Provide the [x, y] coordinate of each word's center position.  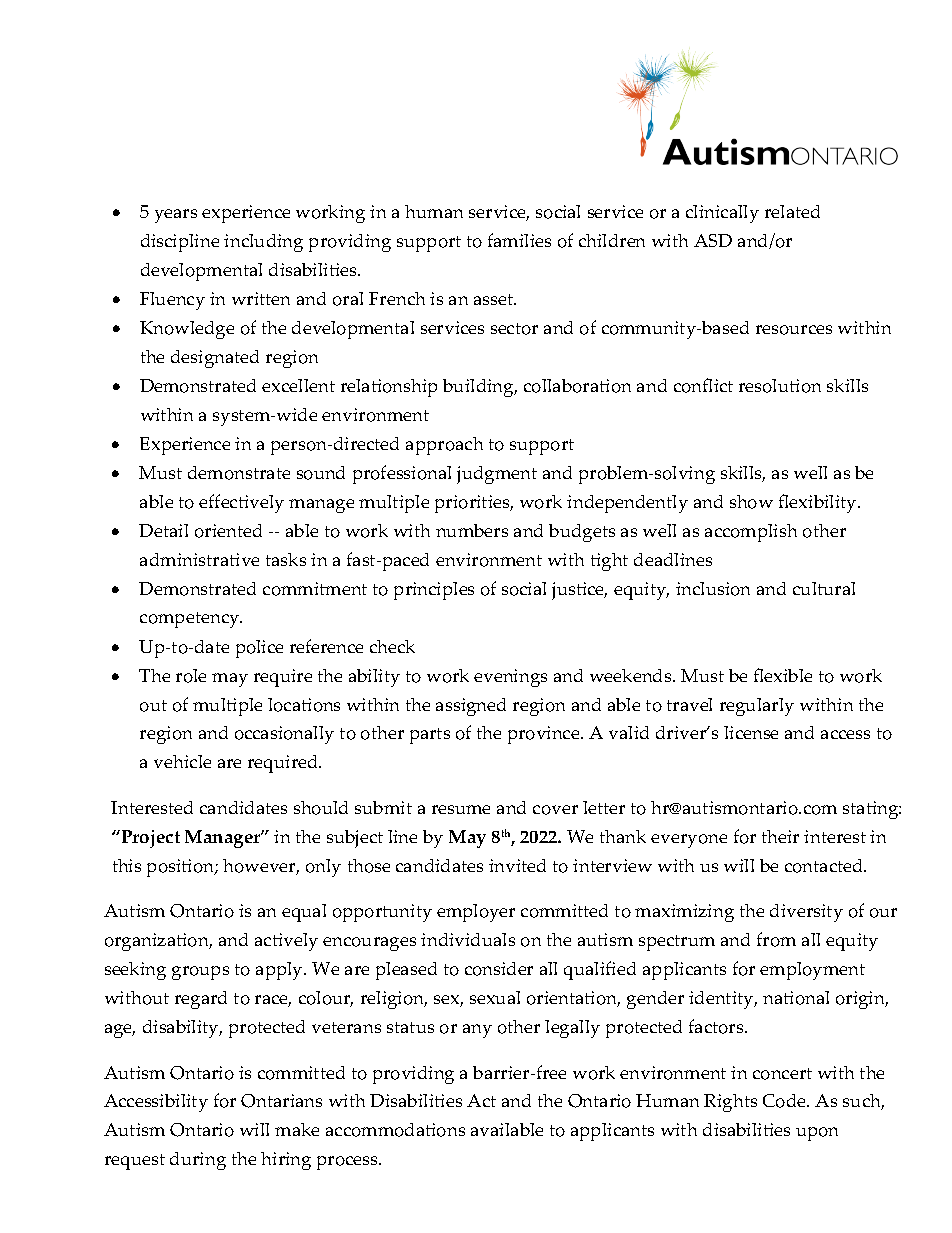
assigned [471, 707]
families [519, 240]
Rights [730, 1103]
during [198, 1161]
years [176, 216]
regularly [757, 707]
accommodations [395, 1130]
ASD [713, 240]
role [191, 676]
